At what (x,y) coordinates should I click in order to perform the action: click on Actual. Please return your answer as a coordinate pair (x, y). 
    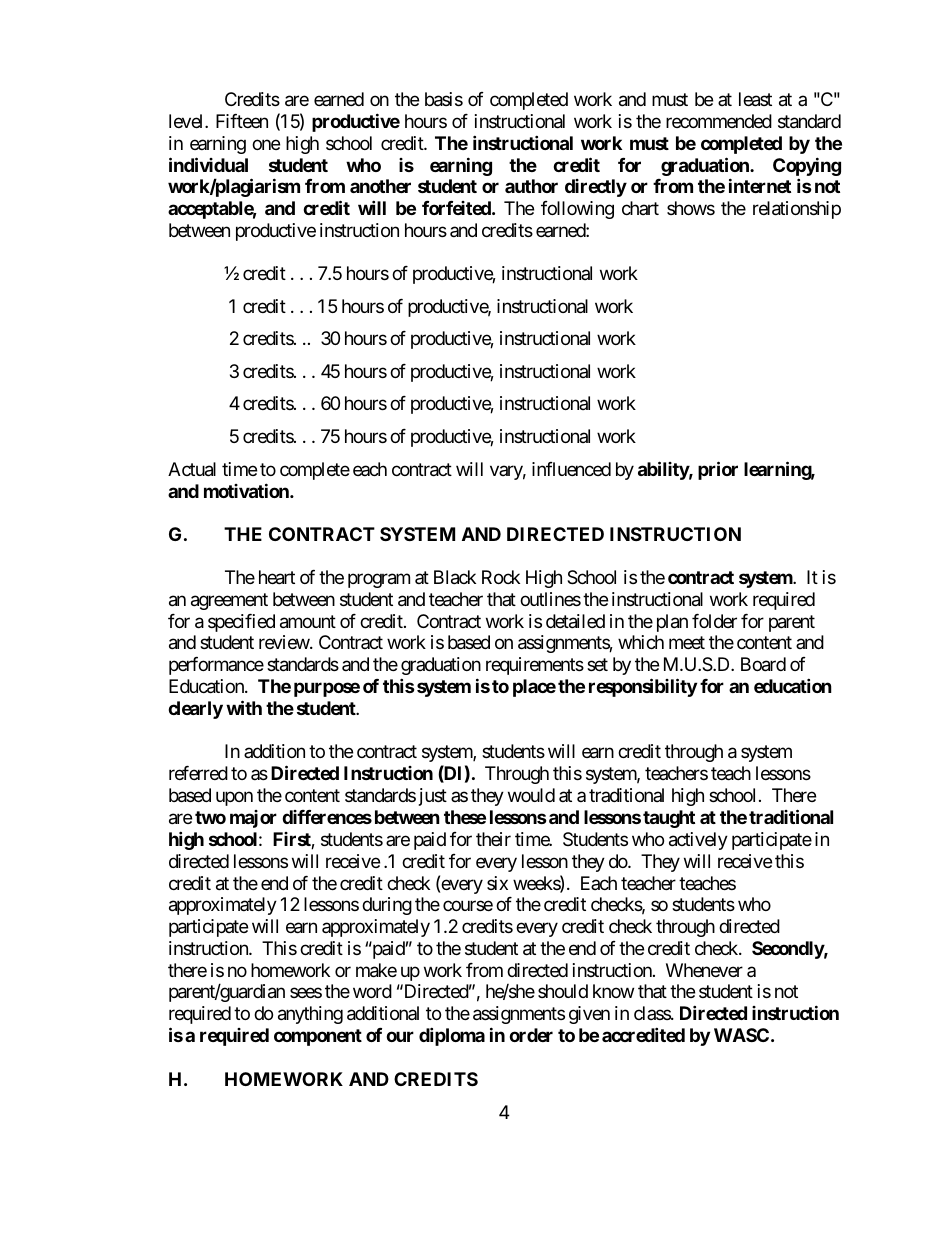
    Looking at the image, I should click on (192, 469).
